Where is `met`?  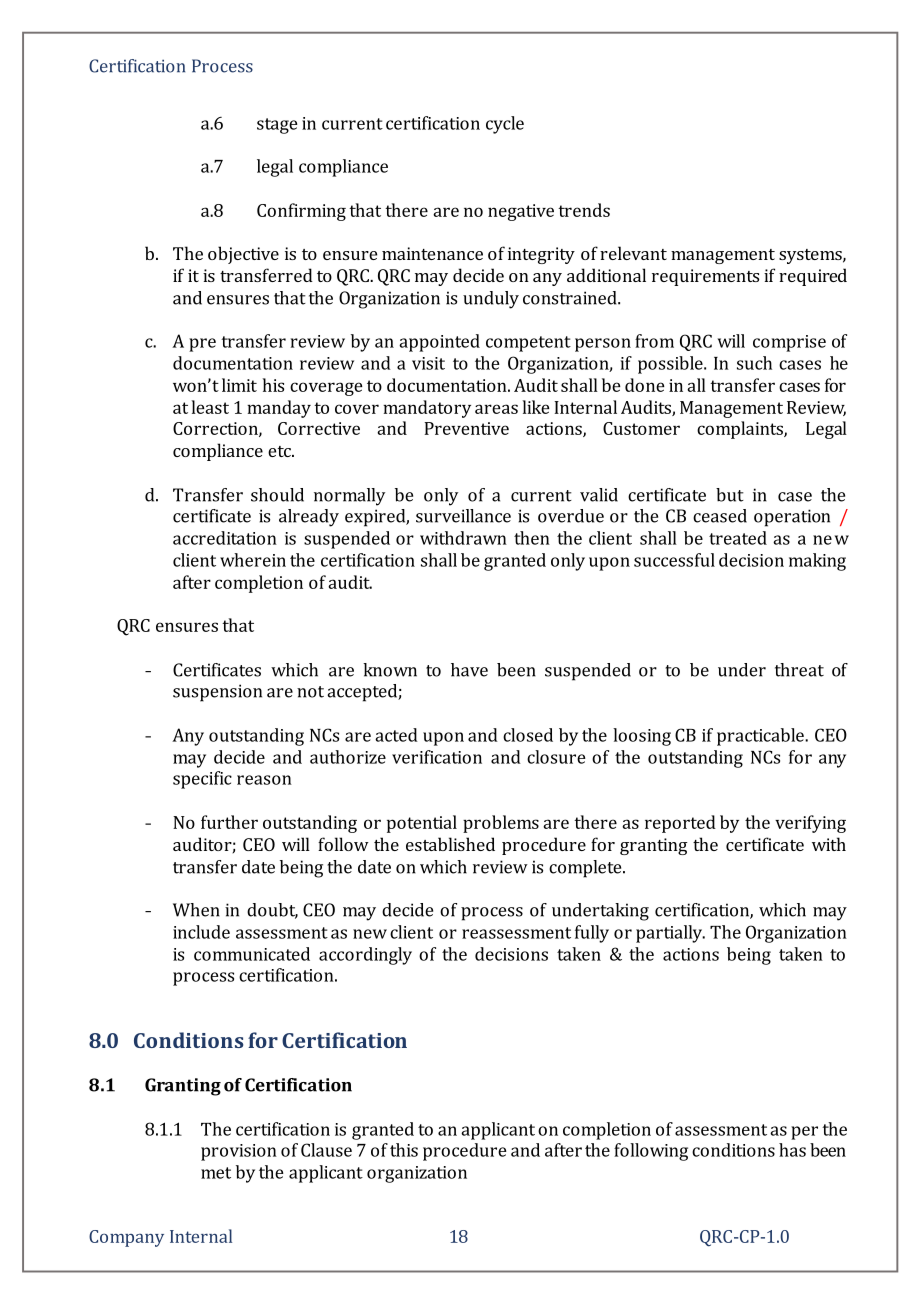 met is located at coordinates (216, 1173).
